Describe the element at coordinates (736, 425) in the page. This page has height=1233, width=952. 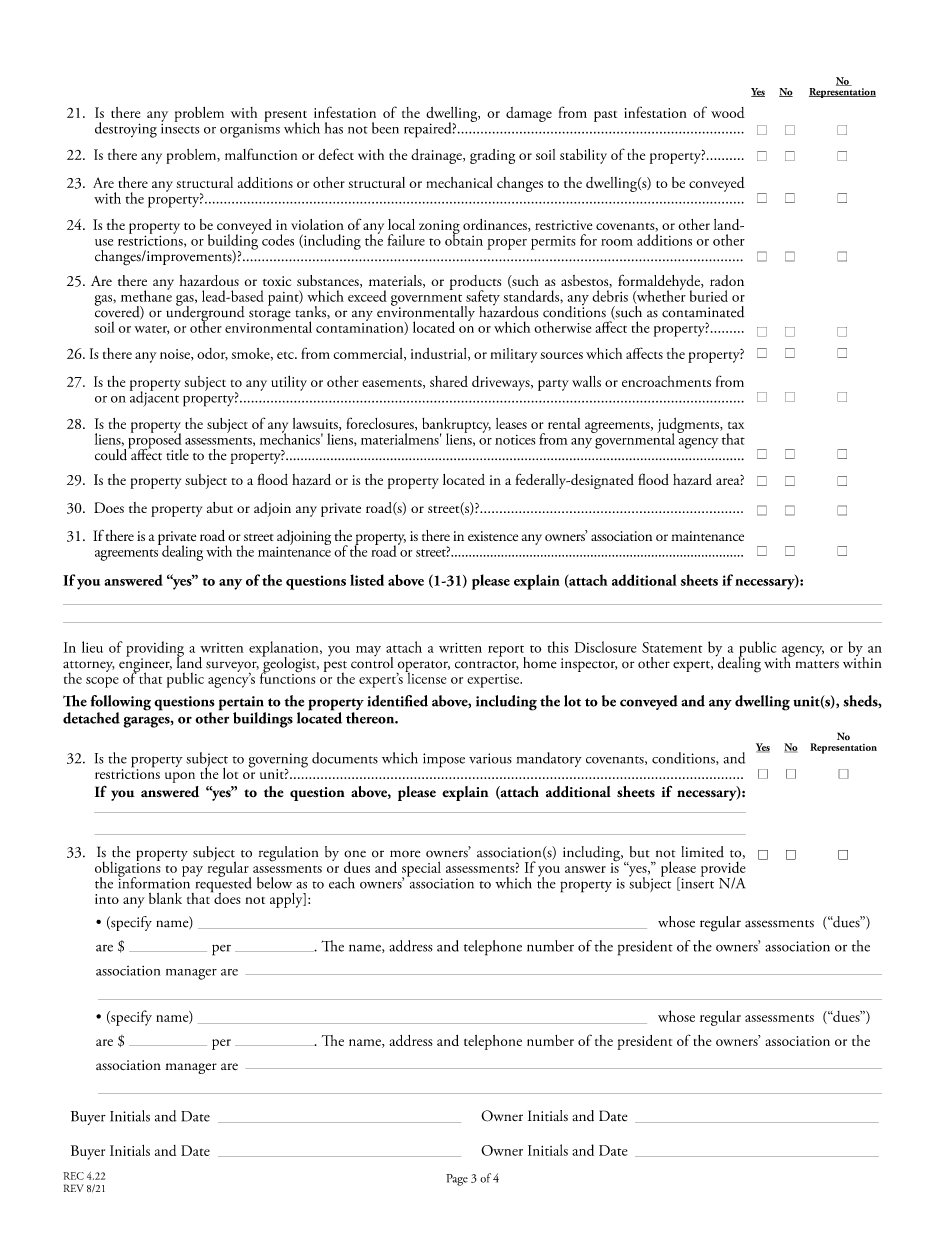
I see `tax` at that location.
